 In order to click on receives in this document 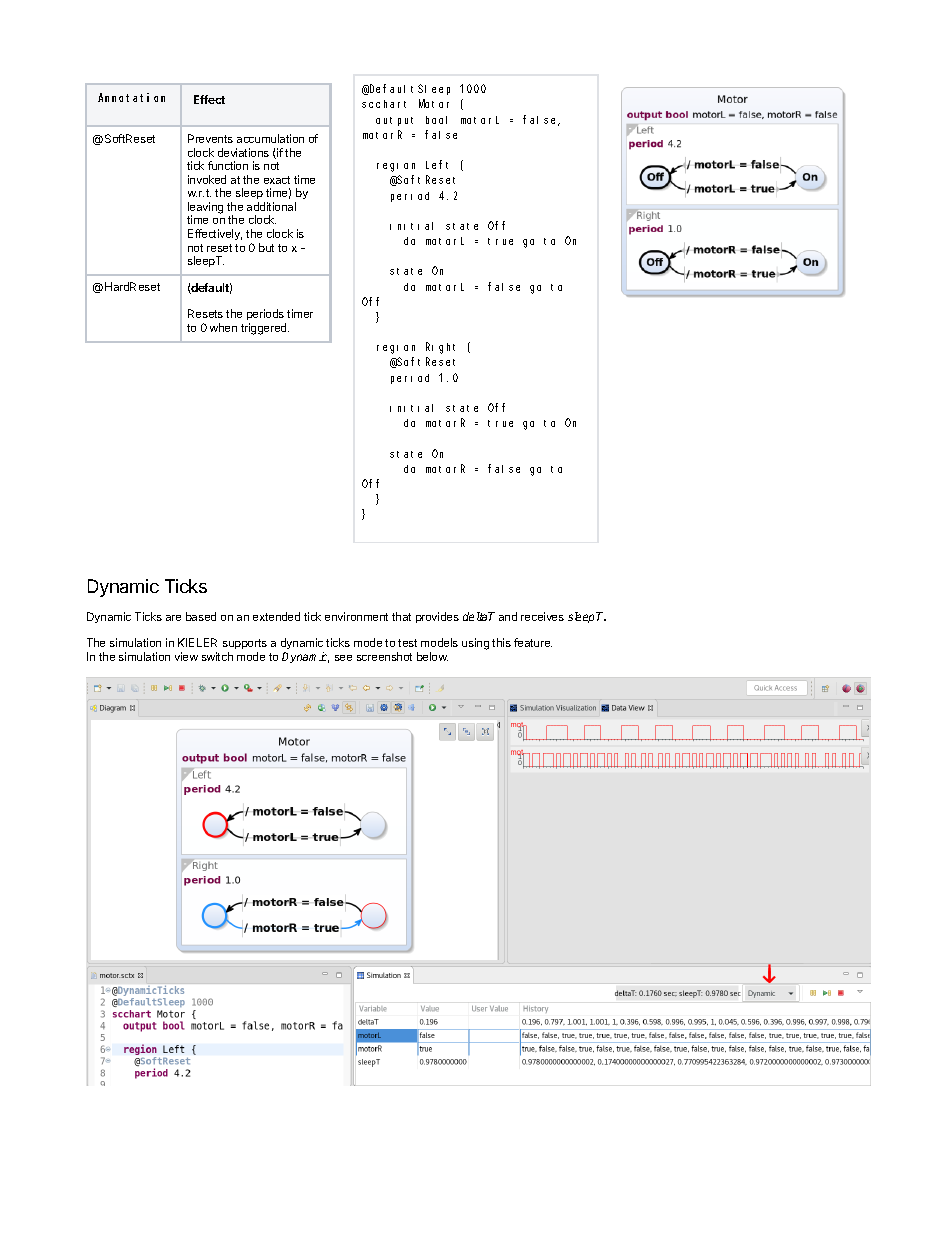, I will do `click(542, 616)`.
